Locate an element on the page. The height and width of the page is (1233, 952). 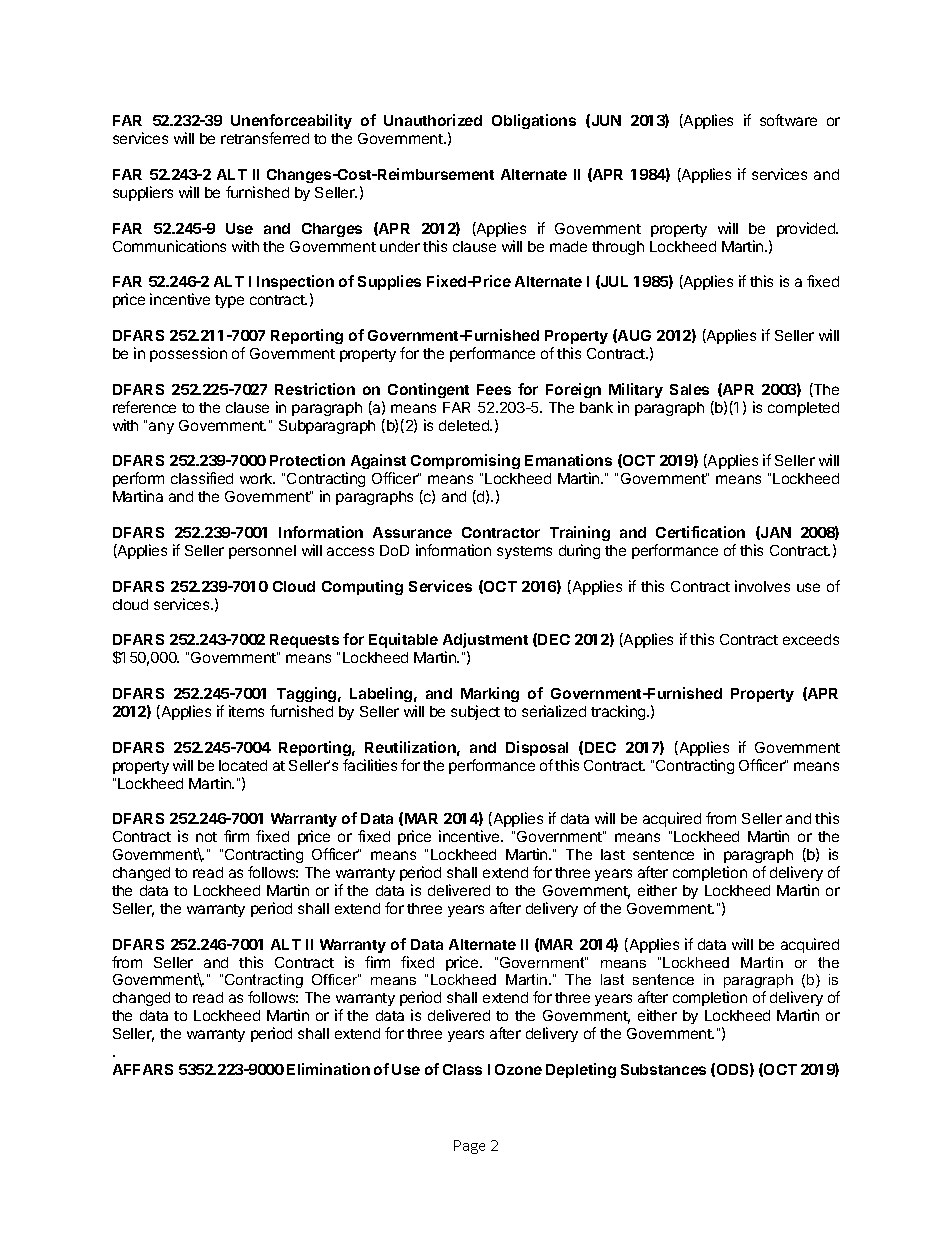
software is located at coordinates (788, 120).
